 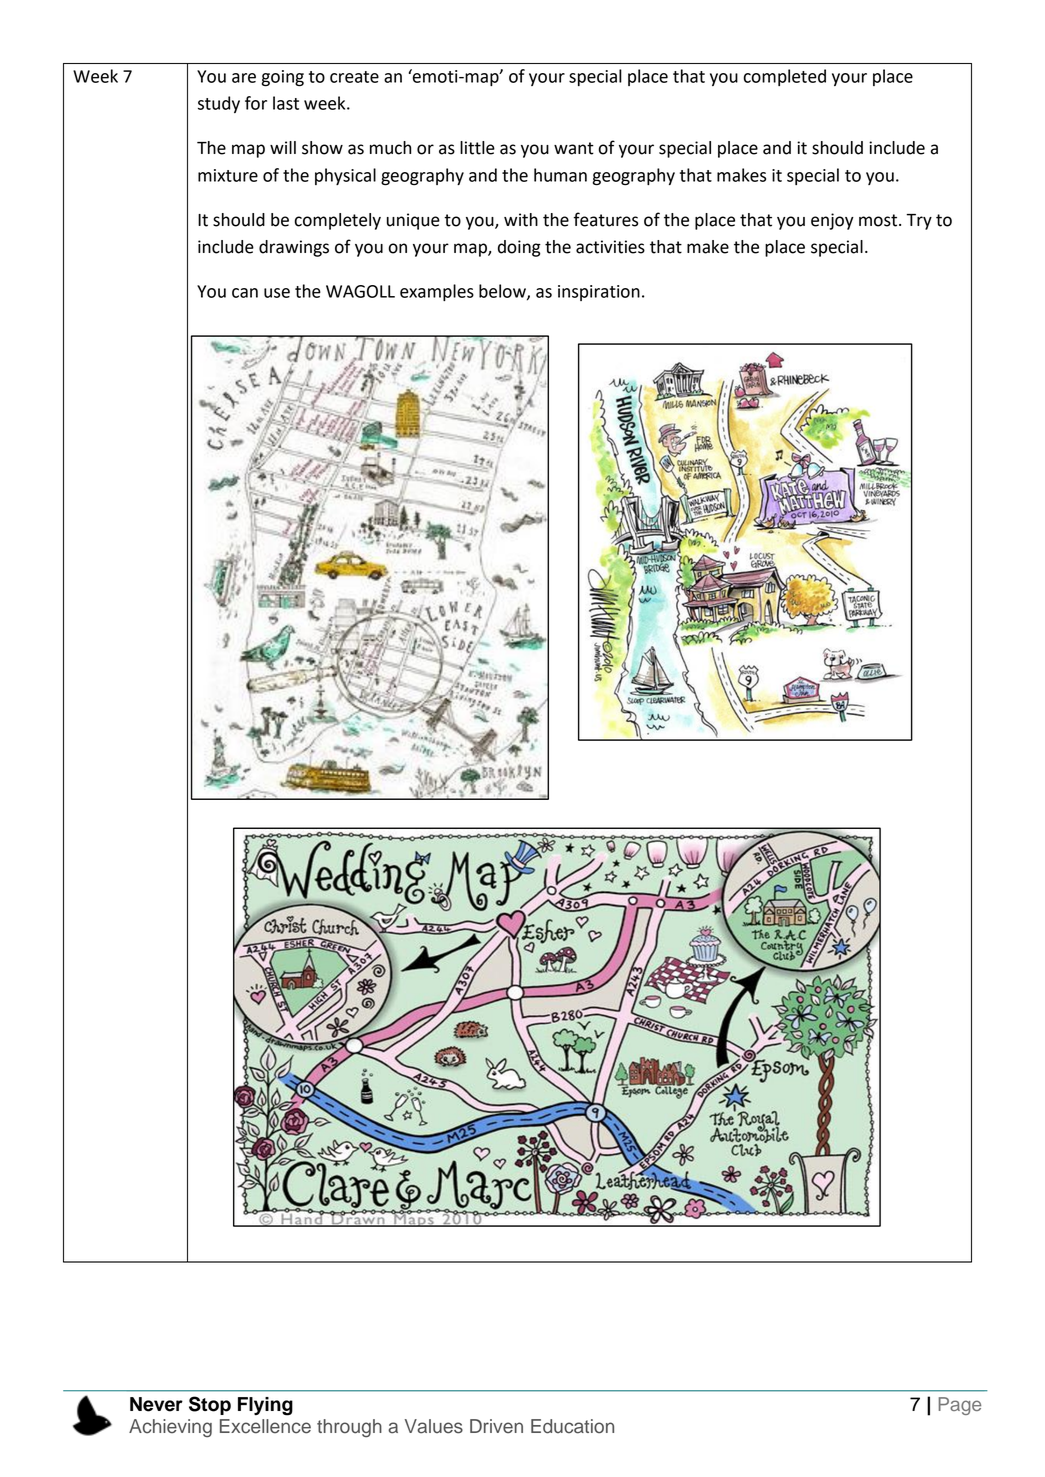 What do you see at coordinates (256, 103) in the document?
I see `for` at bounding box center [256, 103].
